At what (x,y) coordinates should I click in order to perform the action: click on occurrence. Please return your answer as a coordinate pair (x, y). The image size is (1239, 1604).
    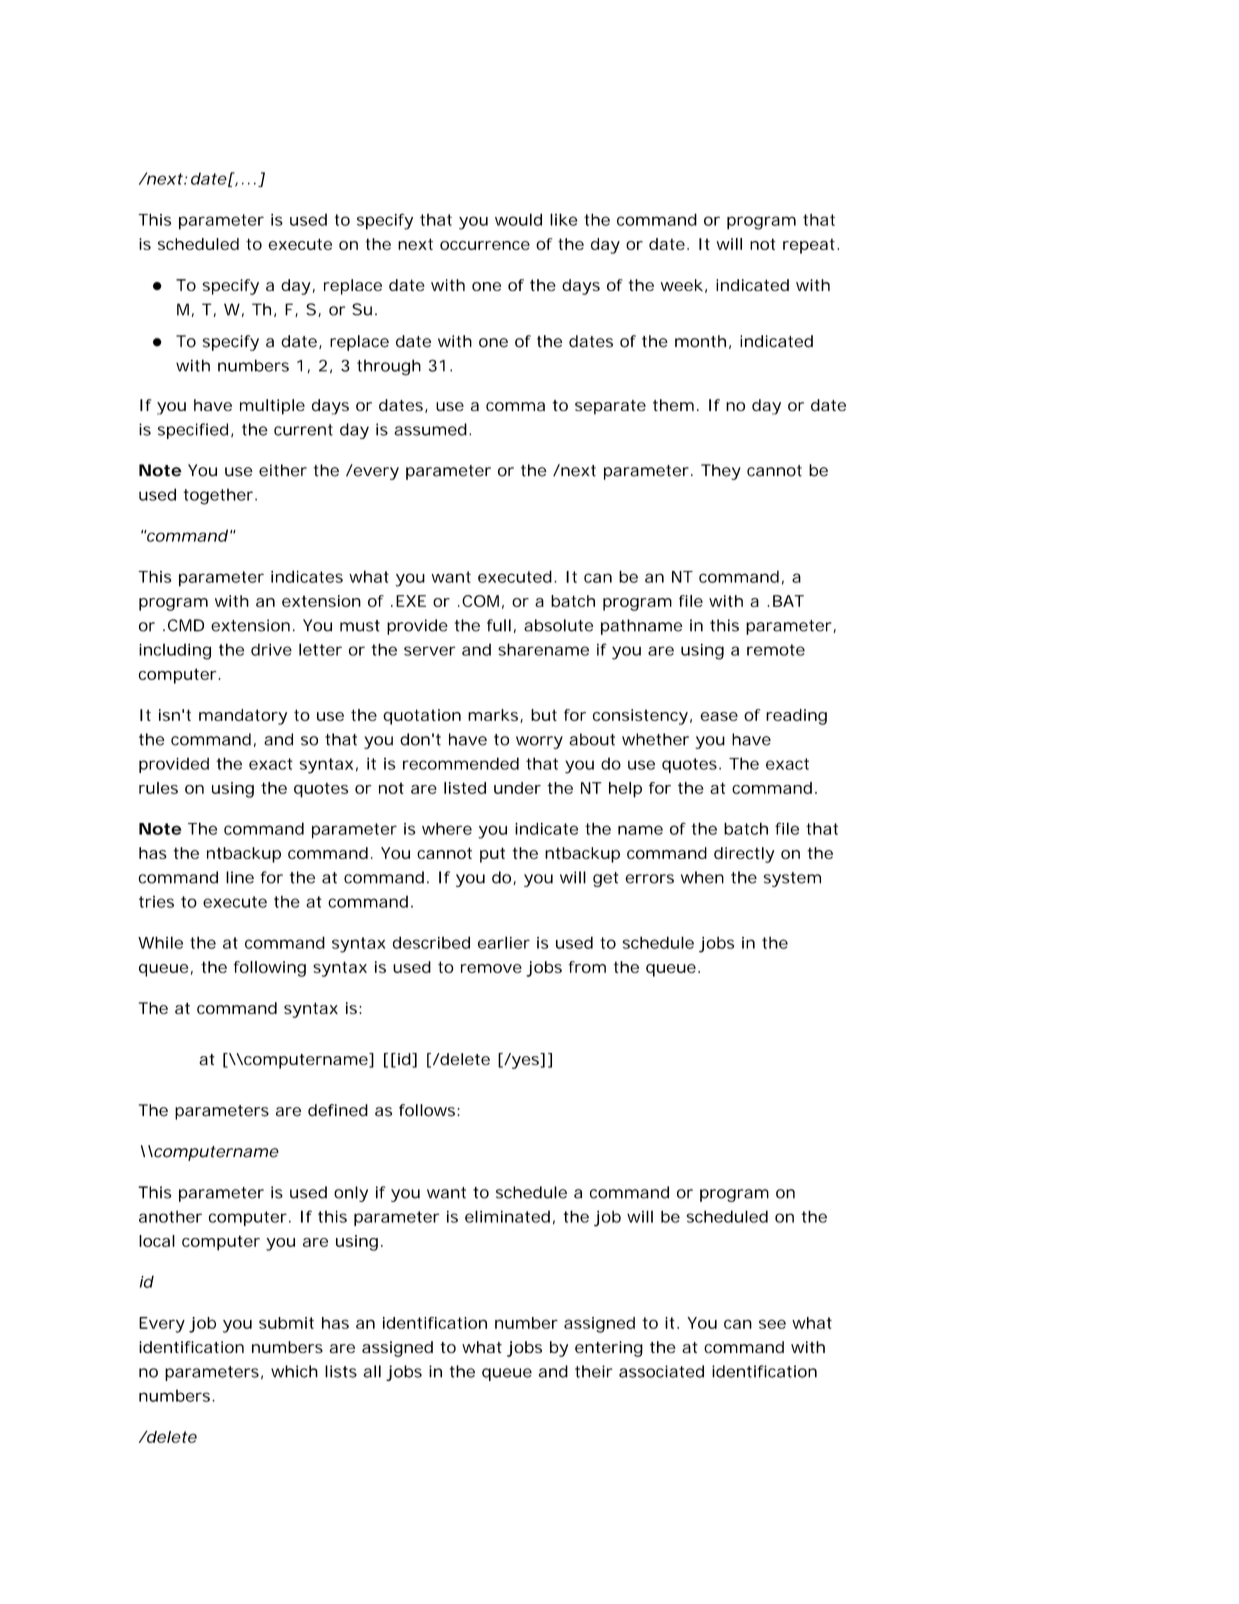
    Looking at the image, I should click on (485, 245).
